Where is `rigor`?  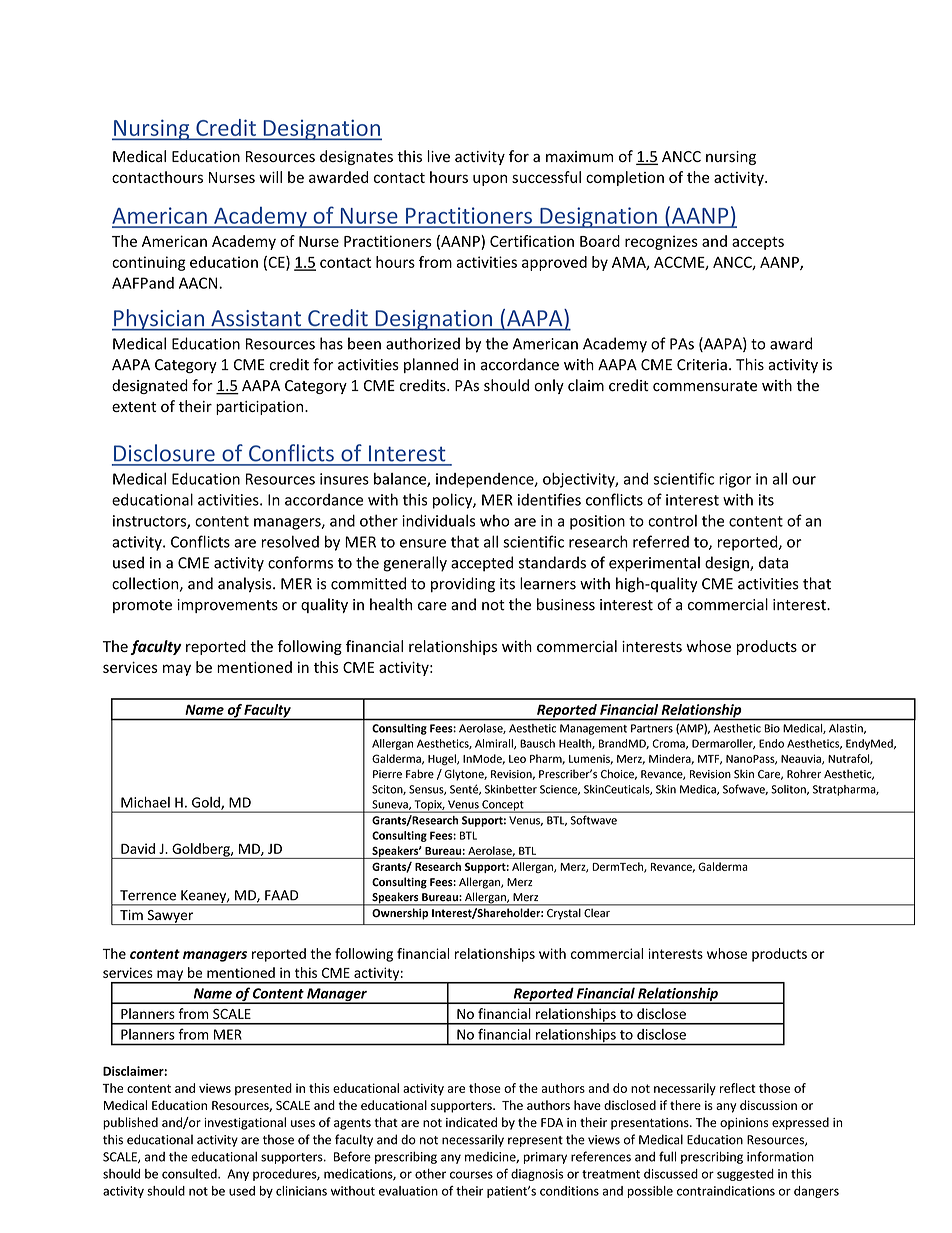
rigor is located at coordinates (735, 480).
